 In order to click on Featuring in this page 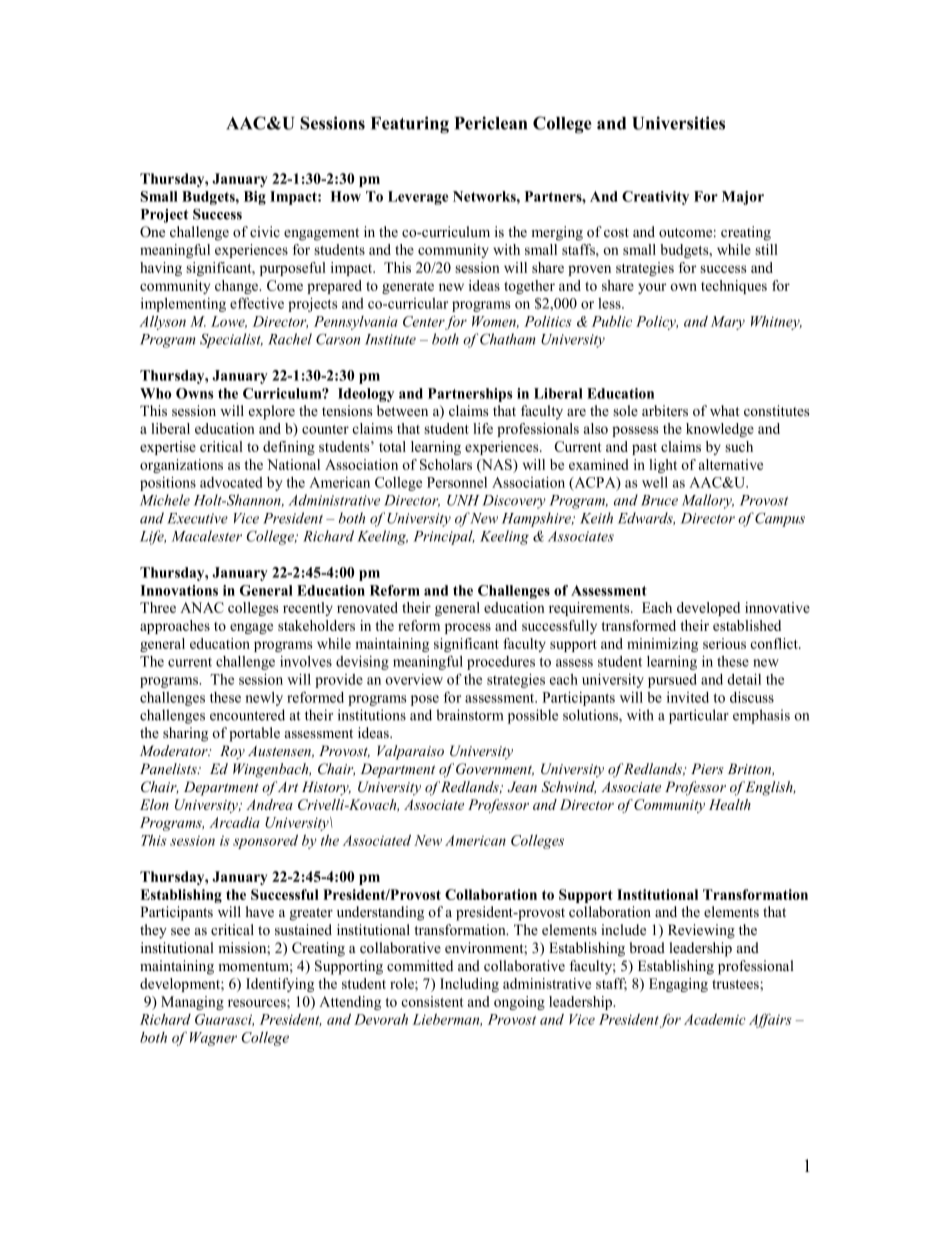, I will do `click(410, 125)`.
